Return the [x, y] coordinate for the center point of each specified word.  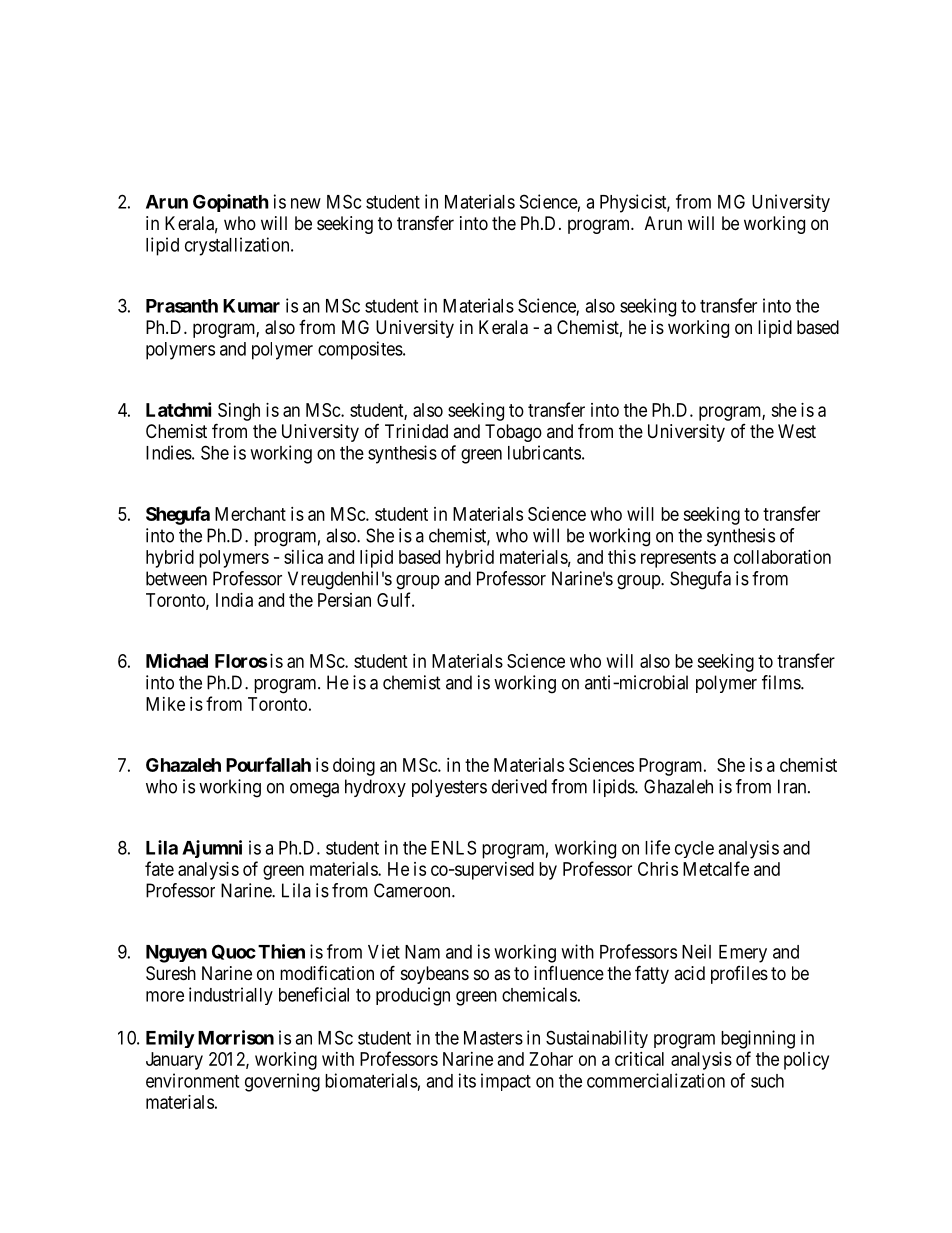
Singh [239, 412]
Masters [493, 1038]
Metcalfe [716, 868]
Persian [344, 600]
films [782, 682]
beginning [758, 1039]
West [797, 431]
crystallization [238, 246]
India [234, 600]
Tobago [513, 433]
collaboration [782, 557]
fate [159, 868]
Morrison [236, 1037]
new [306, 203]
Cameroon [413, 890]
